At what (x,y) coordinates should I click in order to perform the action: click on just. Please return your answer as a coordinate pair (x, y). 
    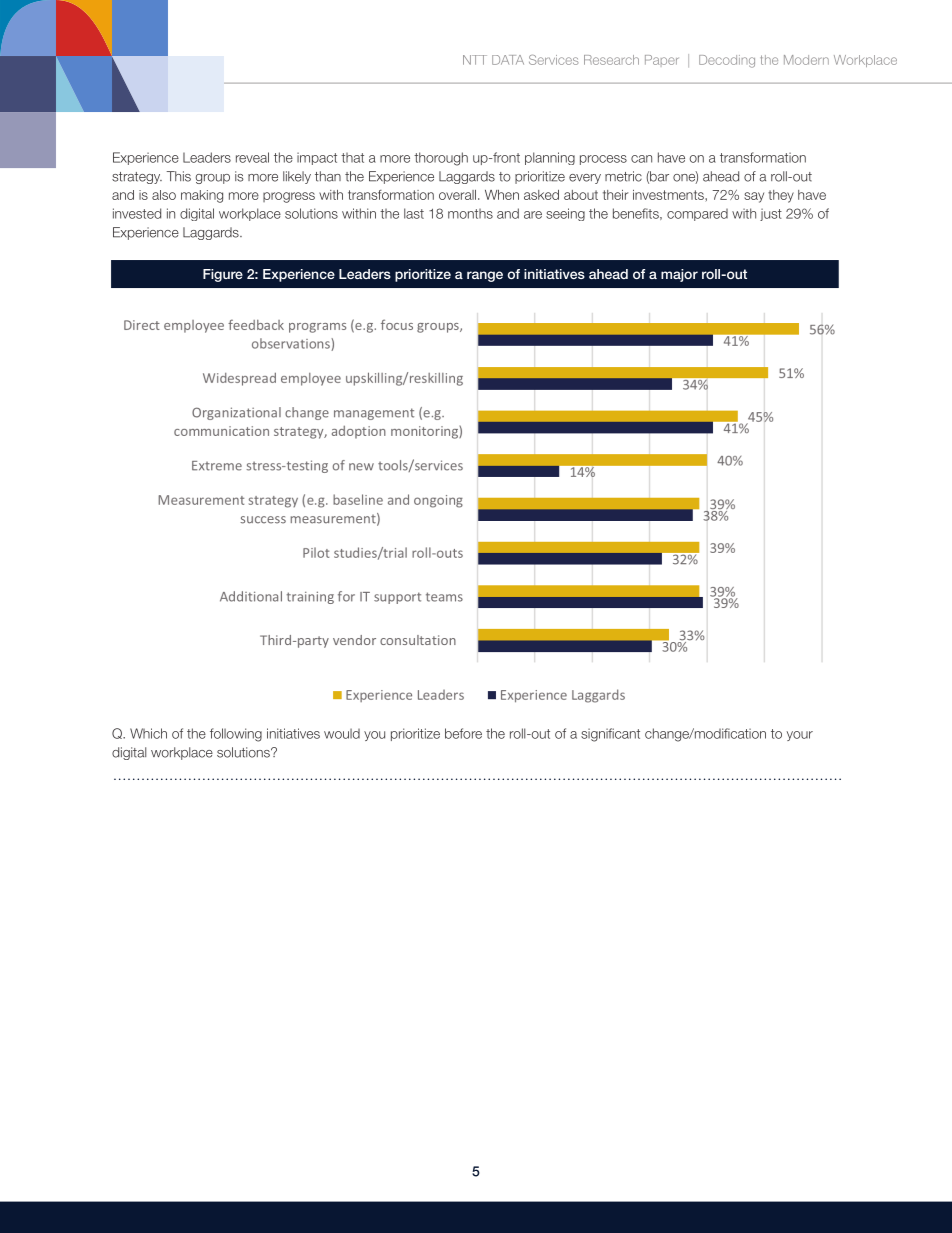
    Looking at the image, I should click on (771, 214).
